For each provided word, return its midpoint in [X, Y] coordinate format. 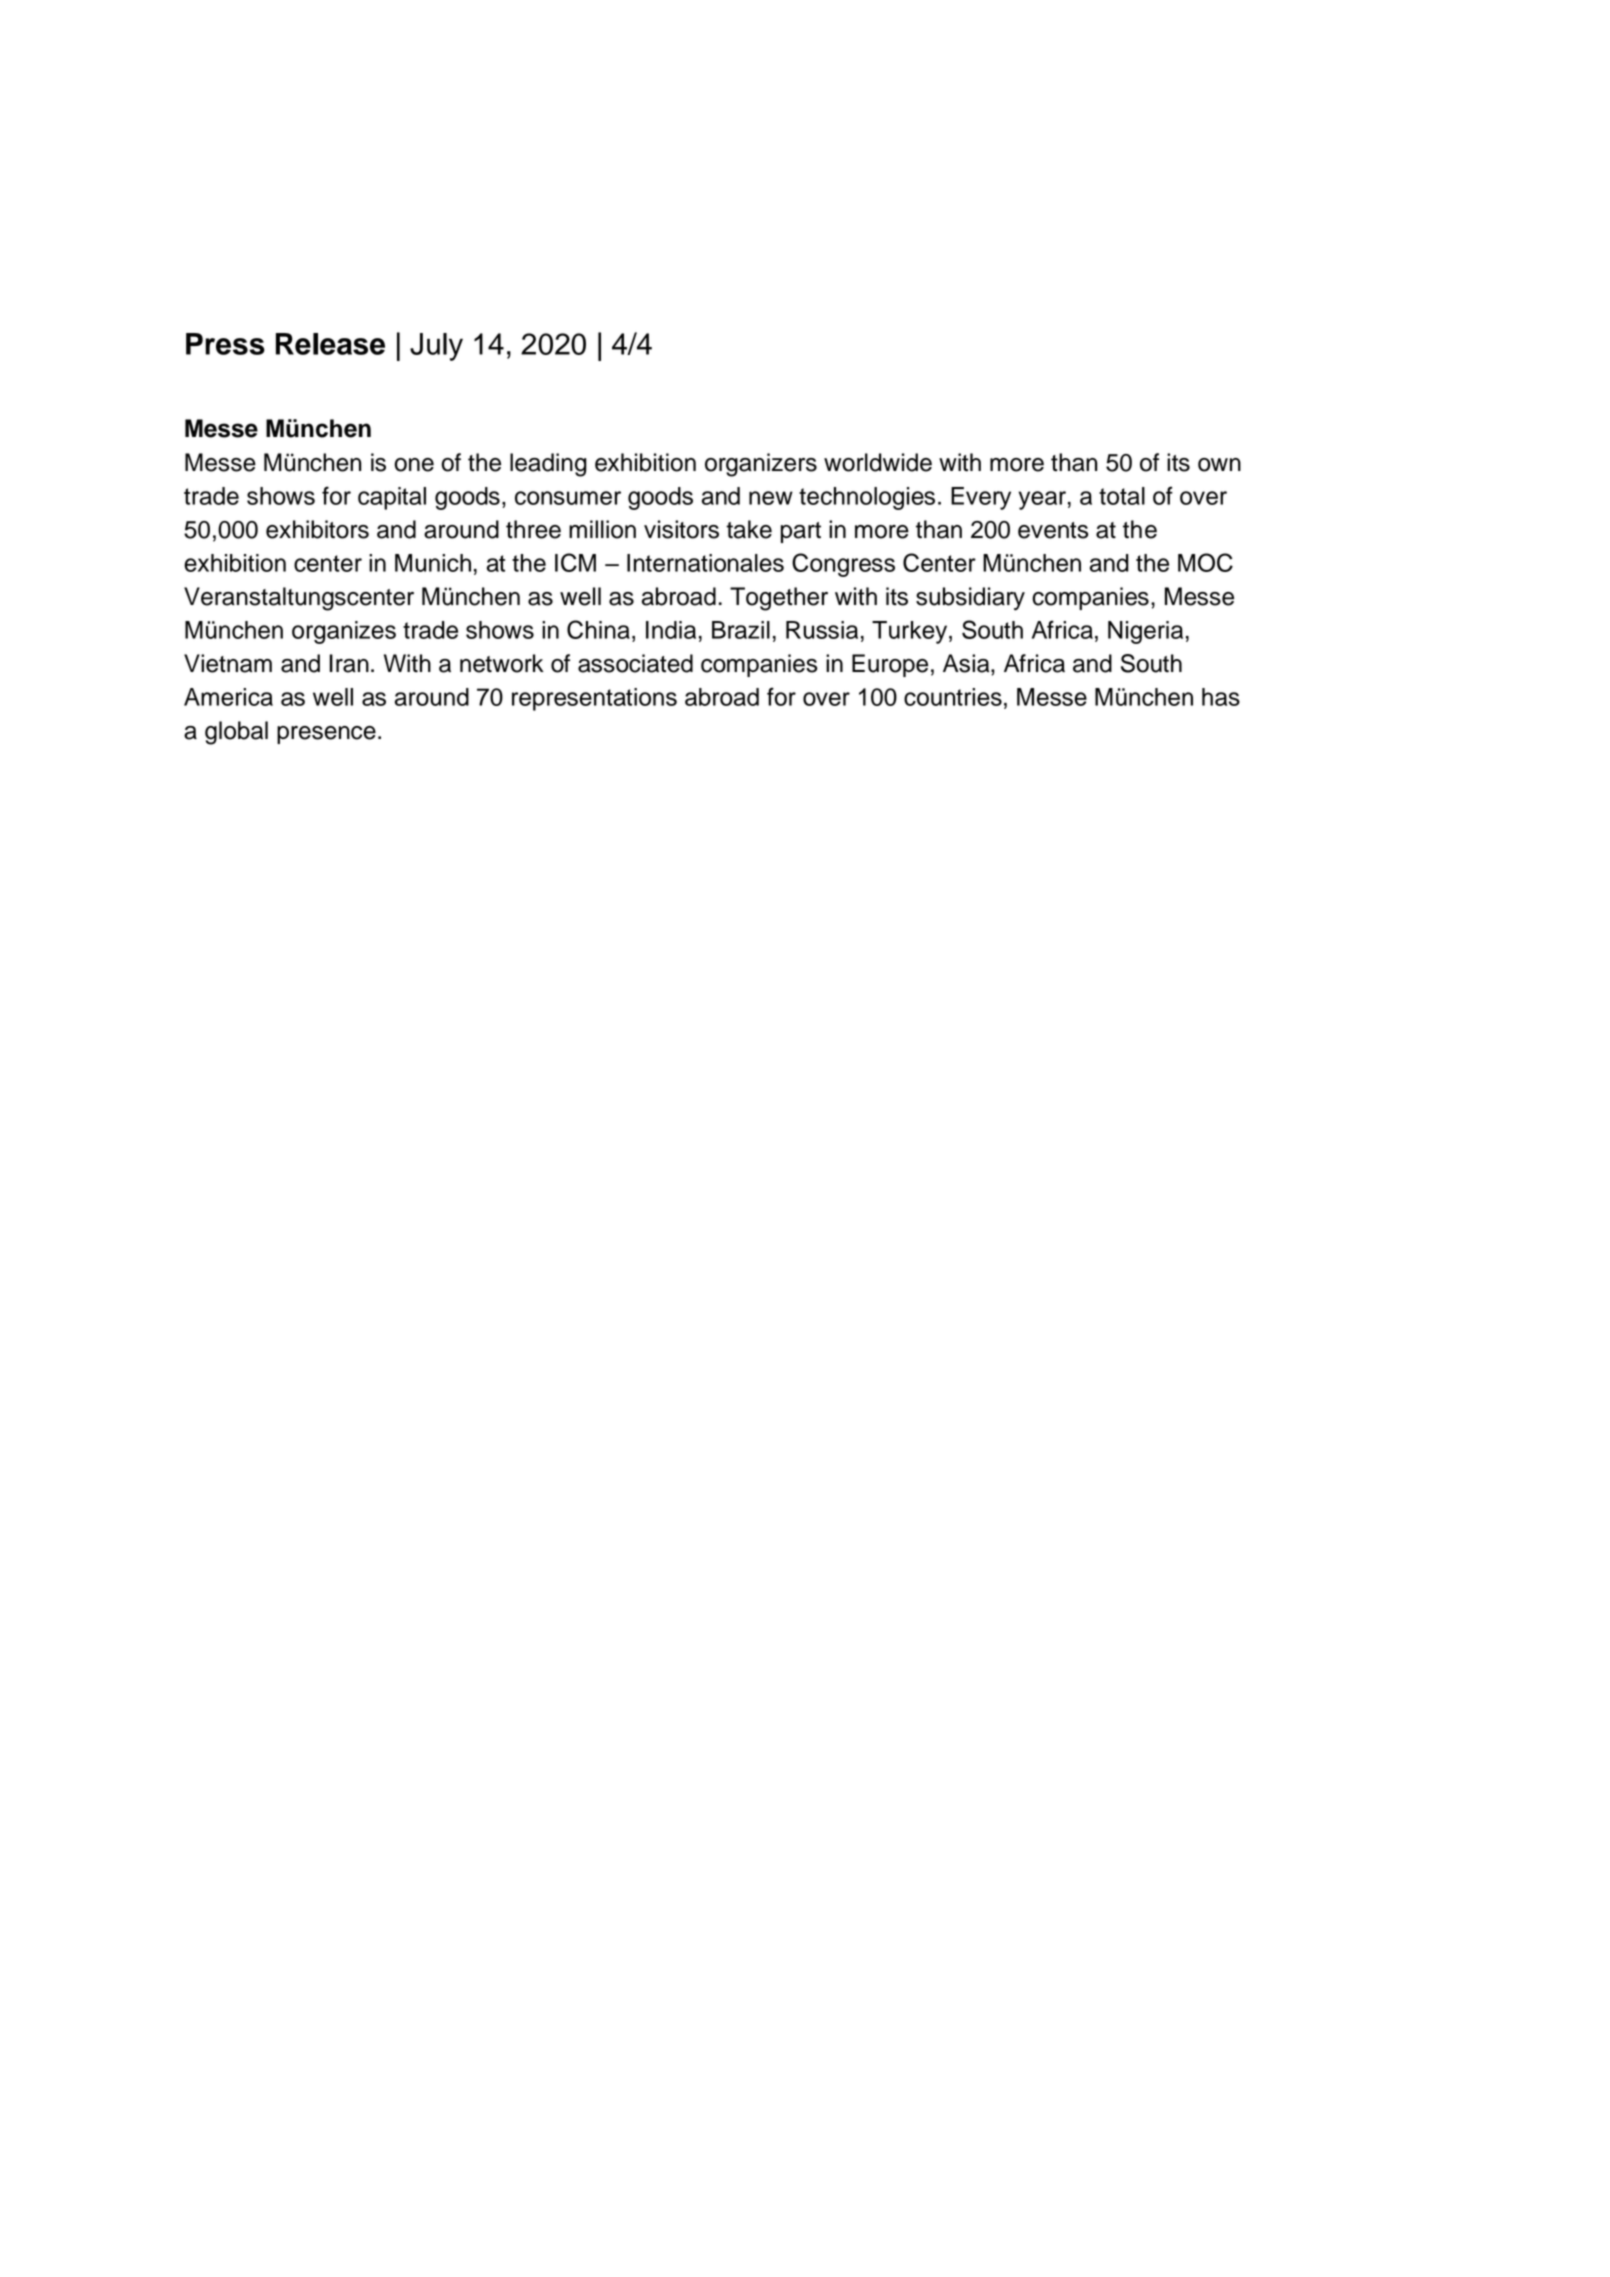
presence [326, 735]
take [749, 529]
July [436, 347]
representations [594, 699]
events [1053, 530]
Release [330, 344]
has [1221, 697]
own [1219, 465]
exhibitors [317, 529]
